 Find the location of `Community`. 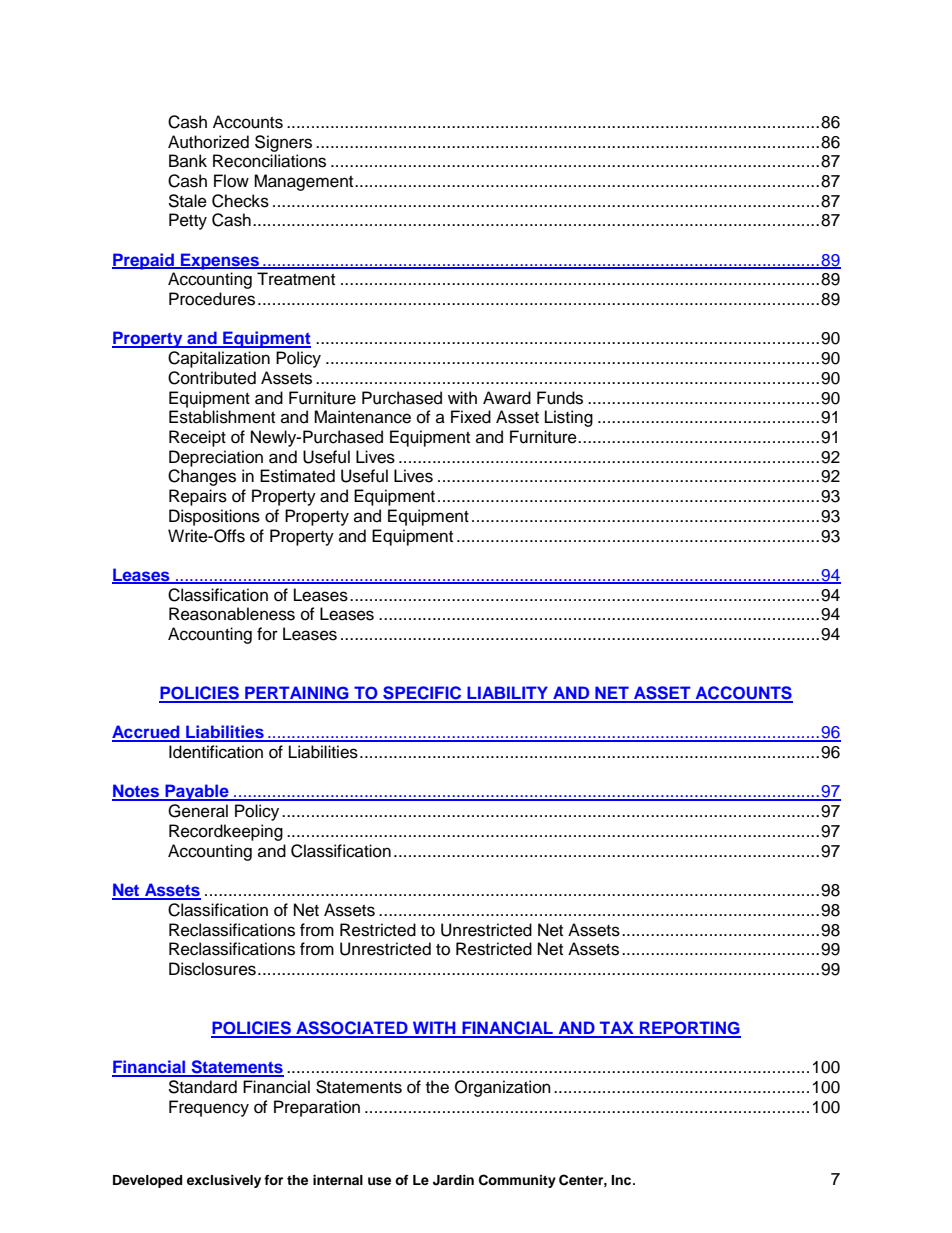

Community is located at coordinates (517, 1181).
